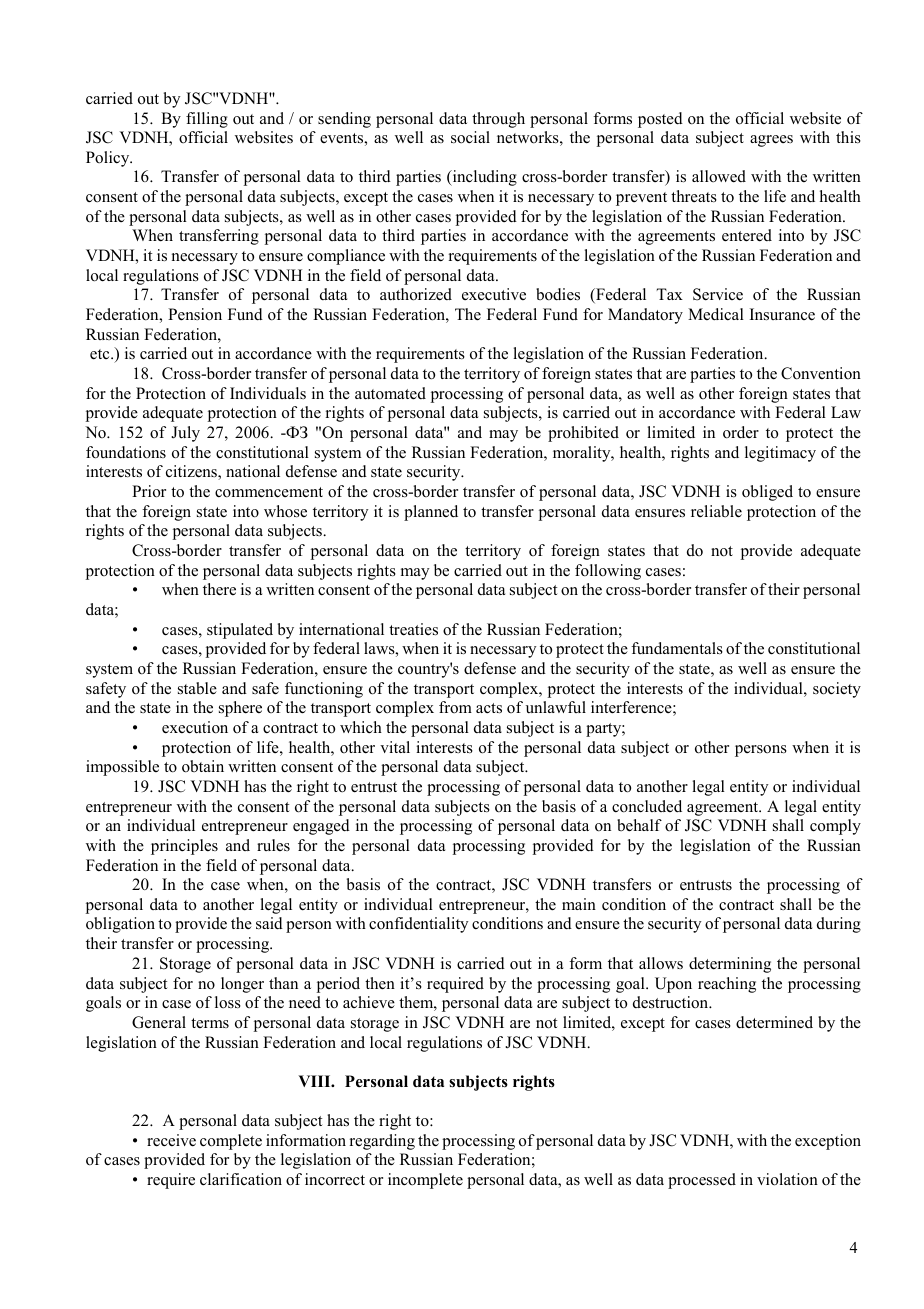  What do you see at coordinates (771, 141) in the screenshot?
I see `agrees` at bounding box center [771, 141].
